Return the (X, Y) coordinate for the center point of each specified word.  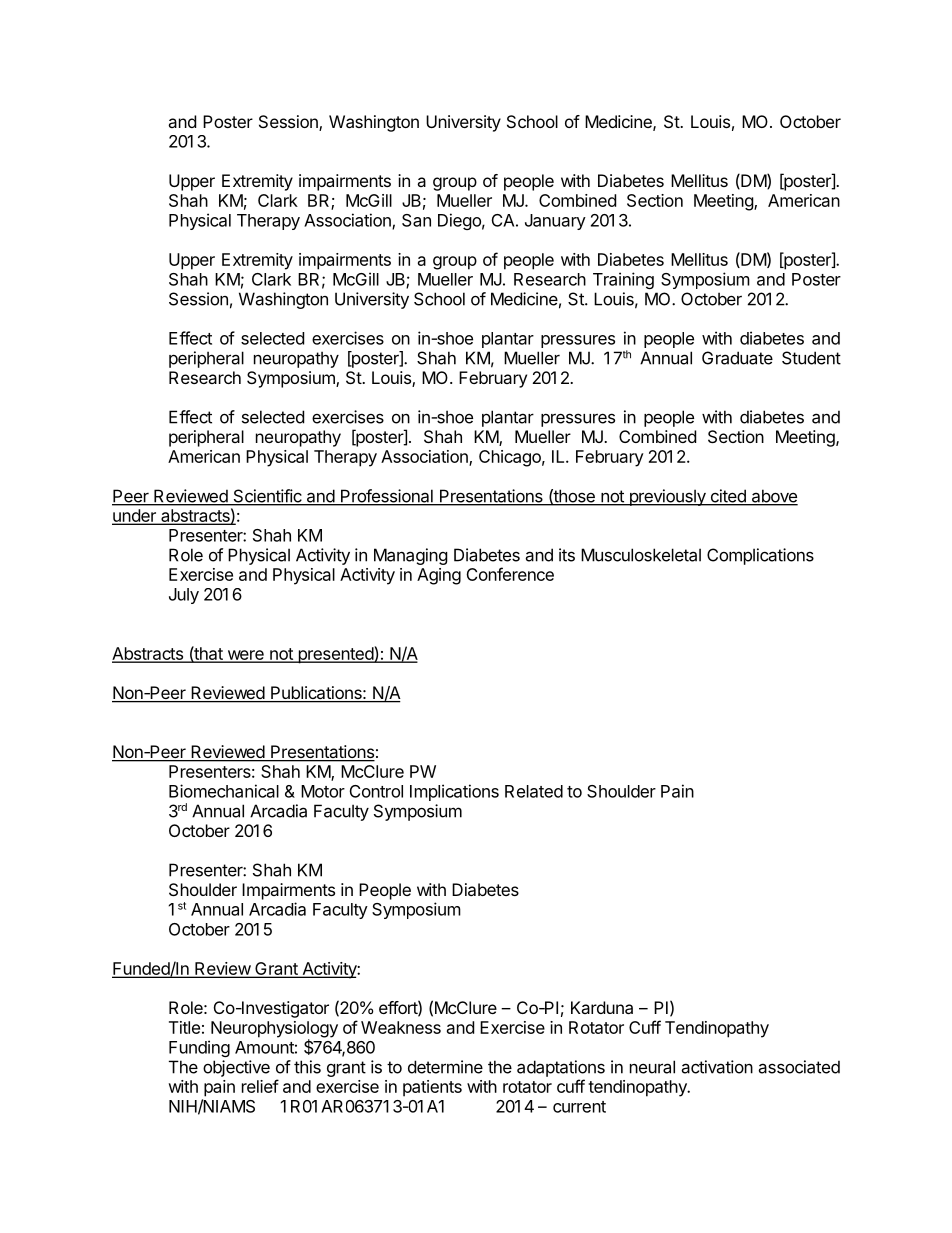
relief (260, 1086)
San (416, 220)
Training (623, 280)
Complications (760, 556)
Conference (510, 574)
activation (717, 1067)
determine (445, 1067)
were (245, 656)
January (555, 222)
